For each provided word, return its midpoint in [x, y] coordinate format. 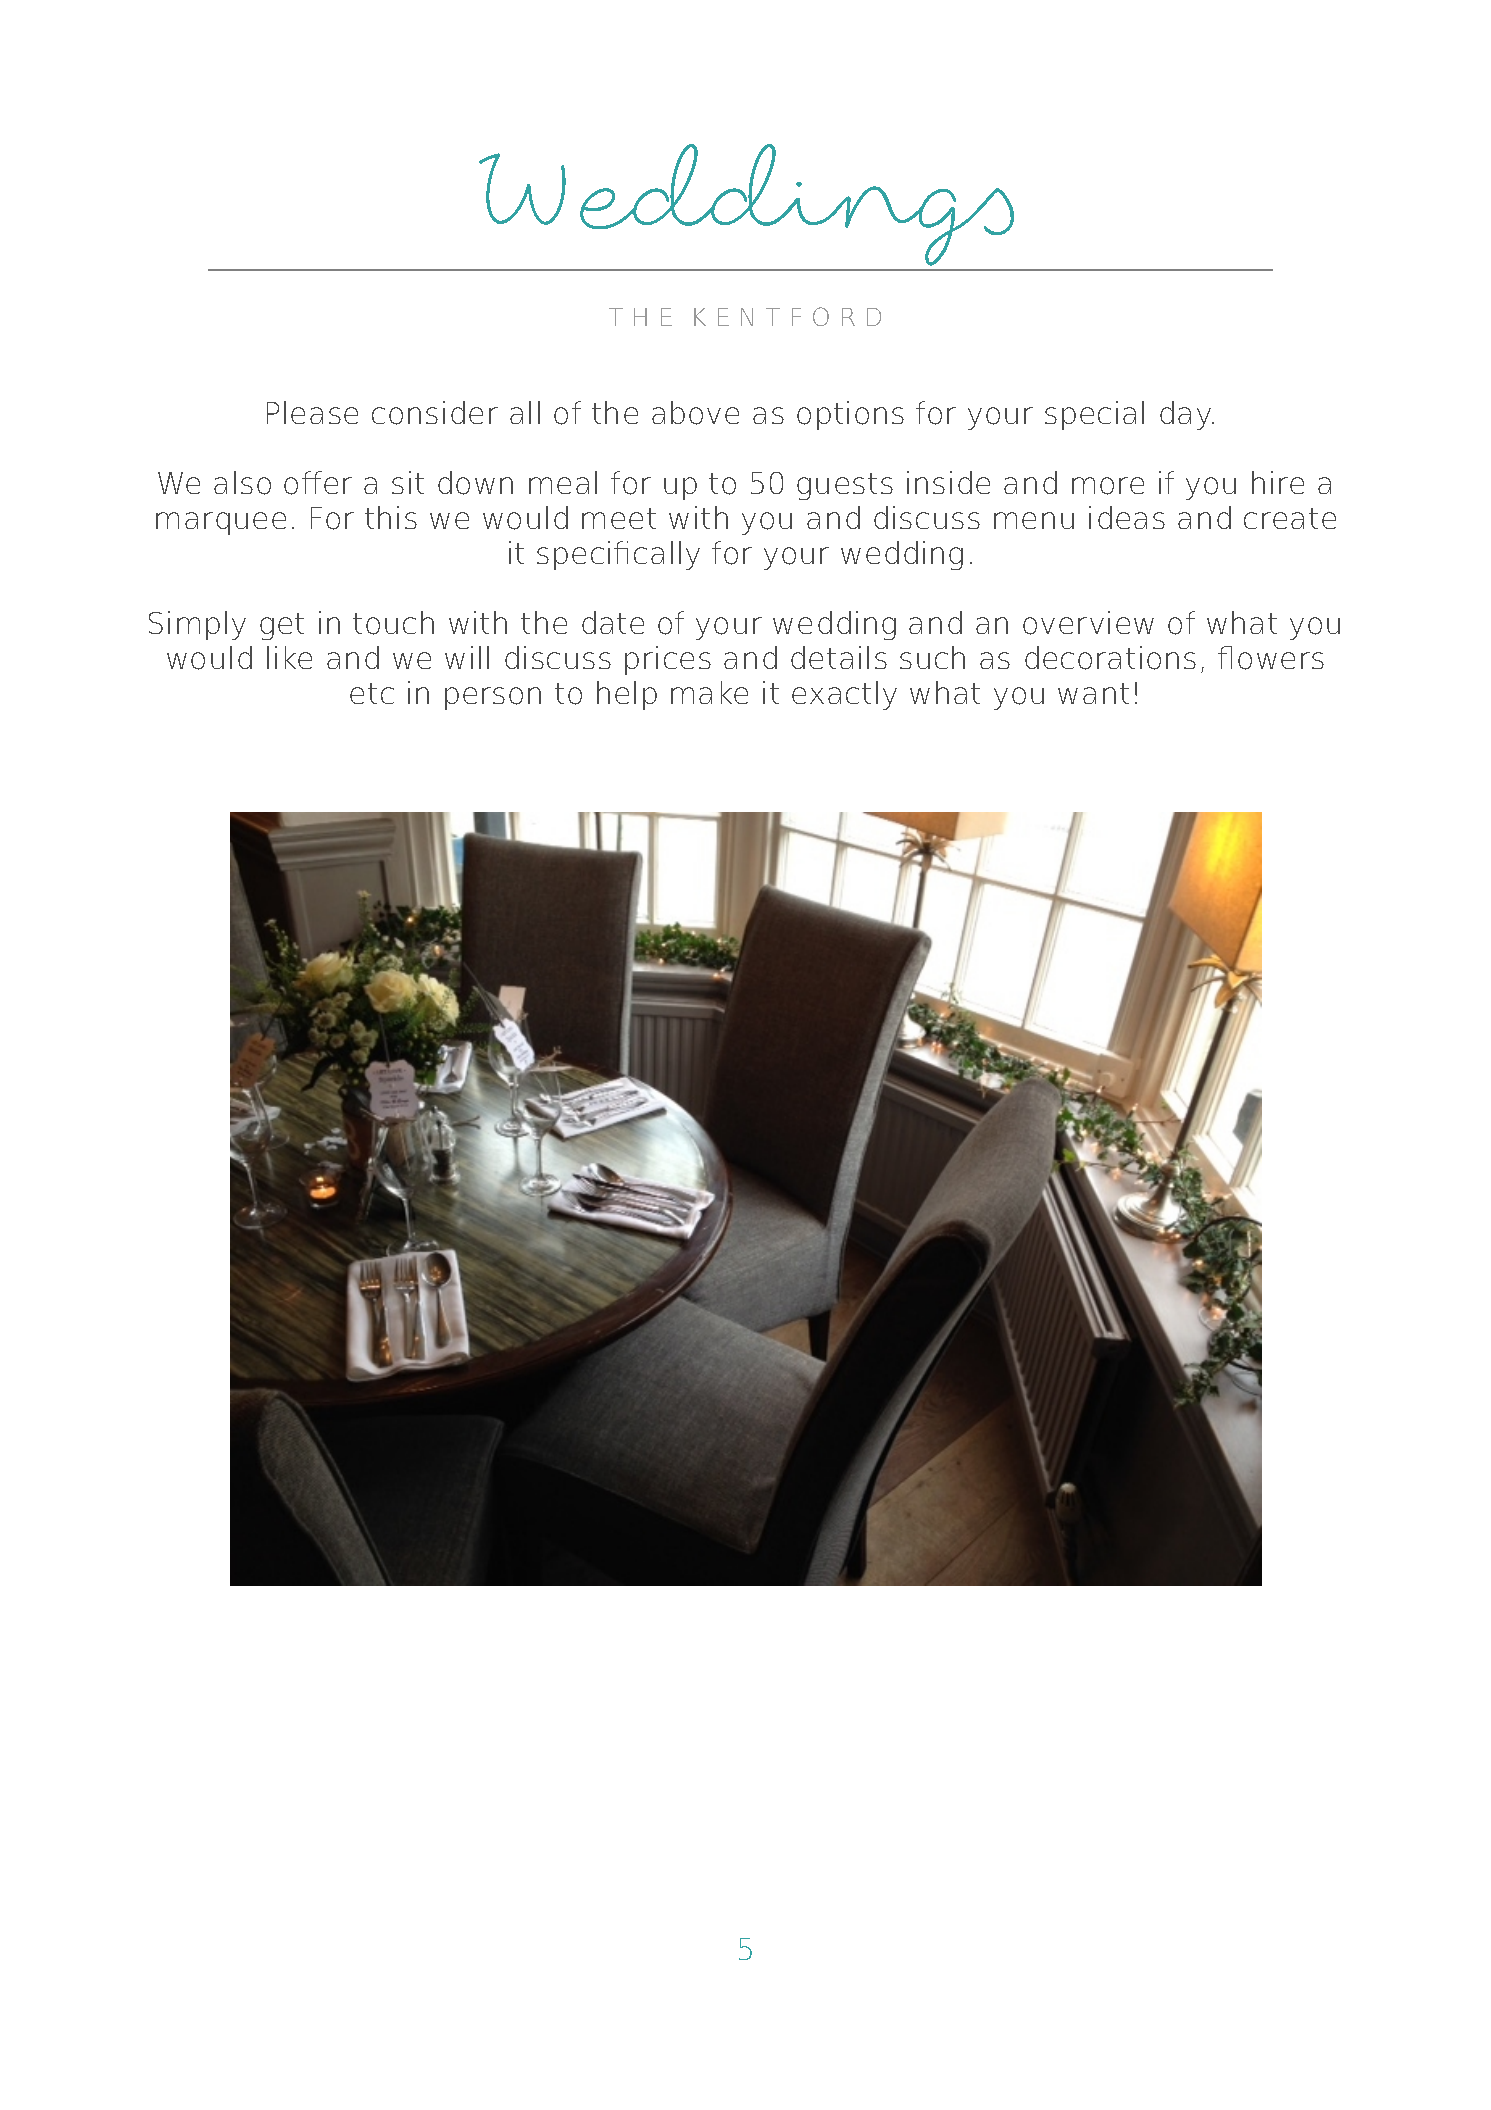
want [1093, 693]
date [613, 622]
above [695, 413]
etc [372, 693]
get [282, 626]
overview [1088, 623]
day [1187, 415]
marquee [221, 523]
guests [845, 486]
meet [619, 518]
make [709, 692]
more [1108, 486]
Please [312, 412]
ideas [1127, 517]
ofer [318, 483]
